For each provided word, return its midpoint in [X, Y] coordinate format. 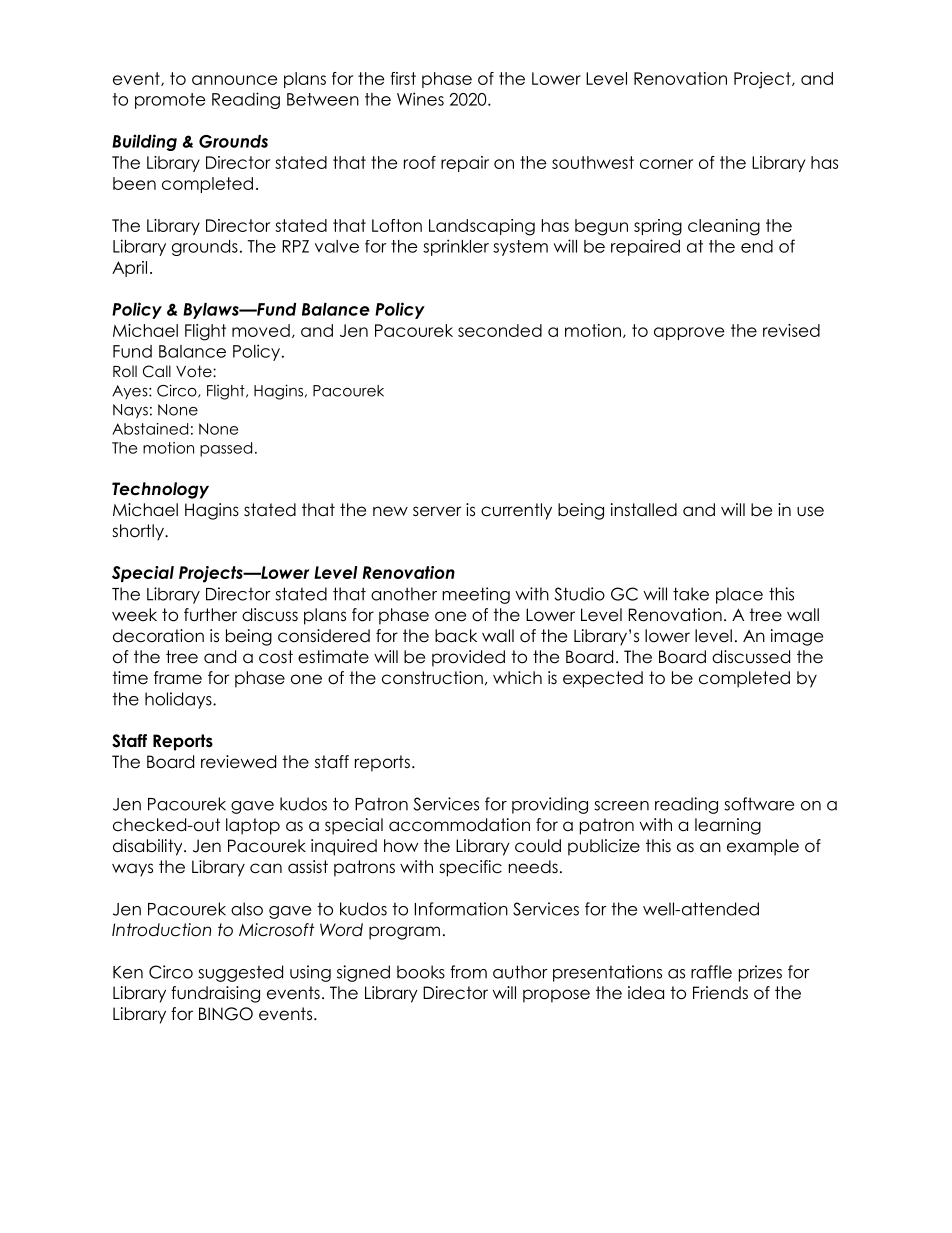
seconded [500, 330]
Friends [720, 993]
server [437, 511]
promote [170, 101]
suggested [240, 973]
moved [261, 330]
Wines [420, 99]
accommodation [459, 825]
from [468, 972]
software [759, 804]
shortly [139, 532]
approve [689, 333]
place [739, 595]
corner [666, 164]
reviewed [238, 762]
